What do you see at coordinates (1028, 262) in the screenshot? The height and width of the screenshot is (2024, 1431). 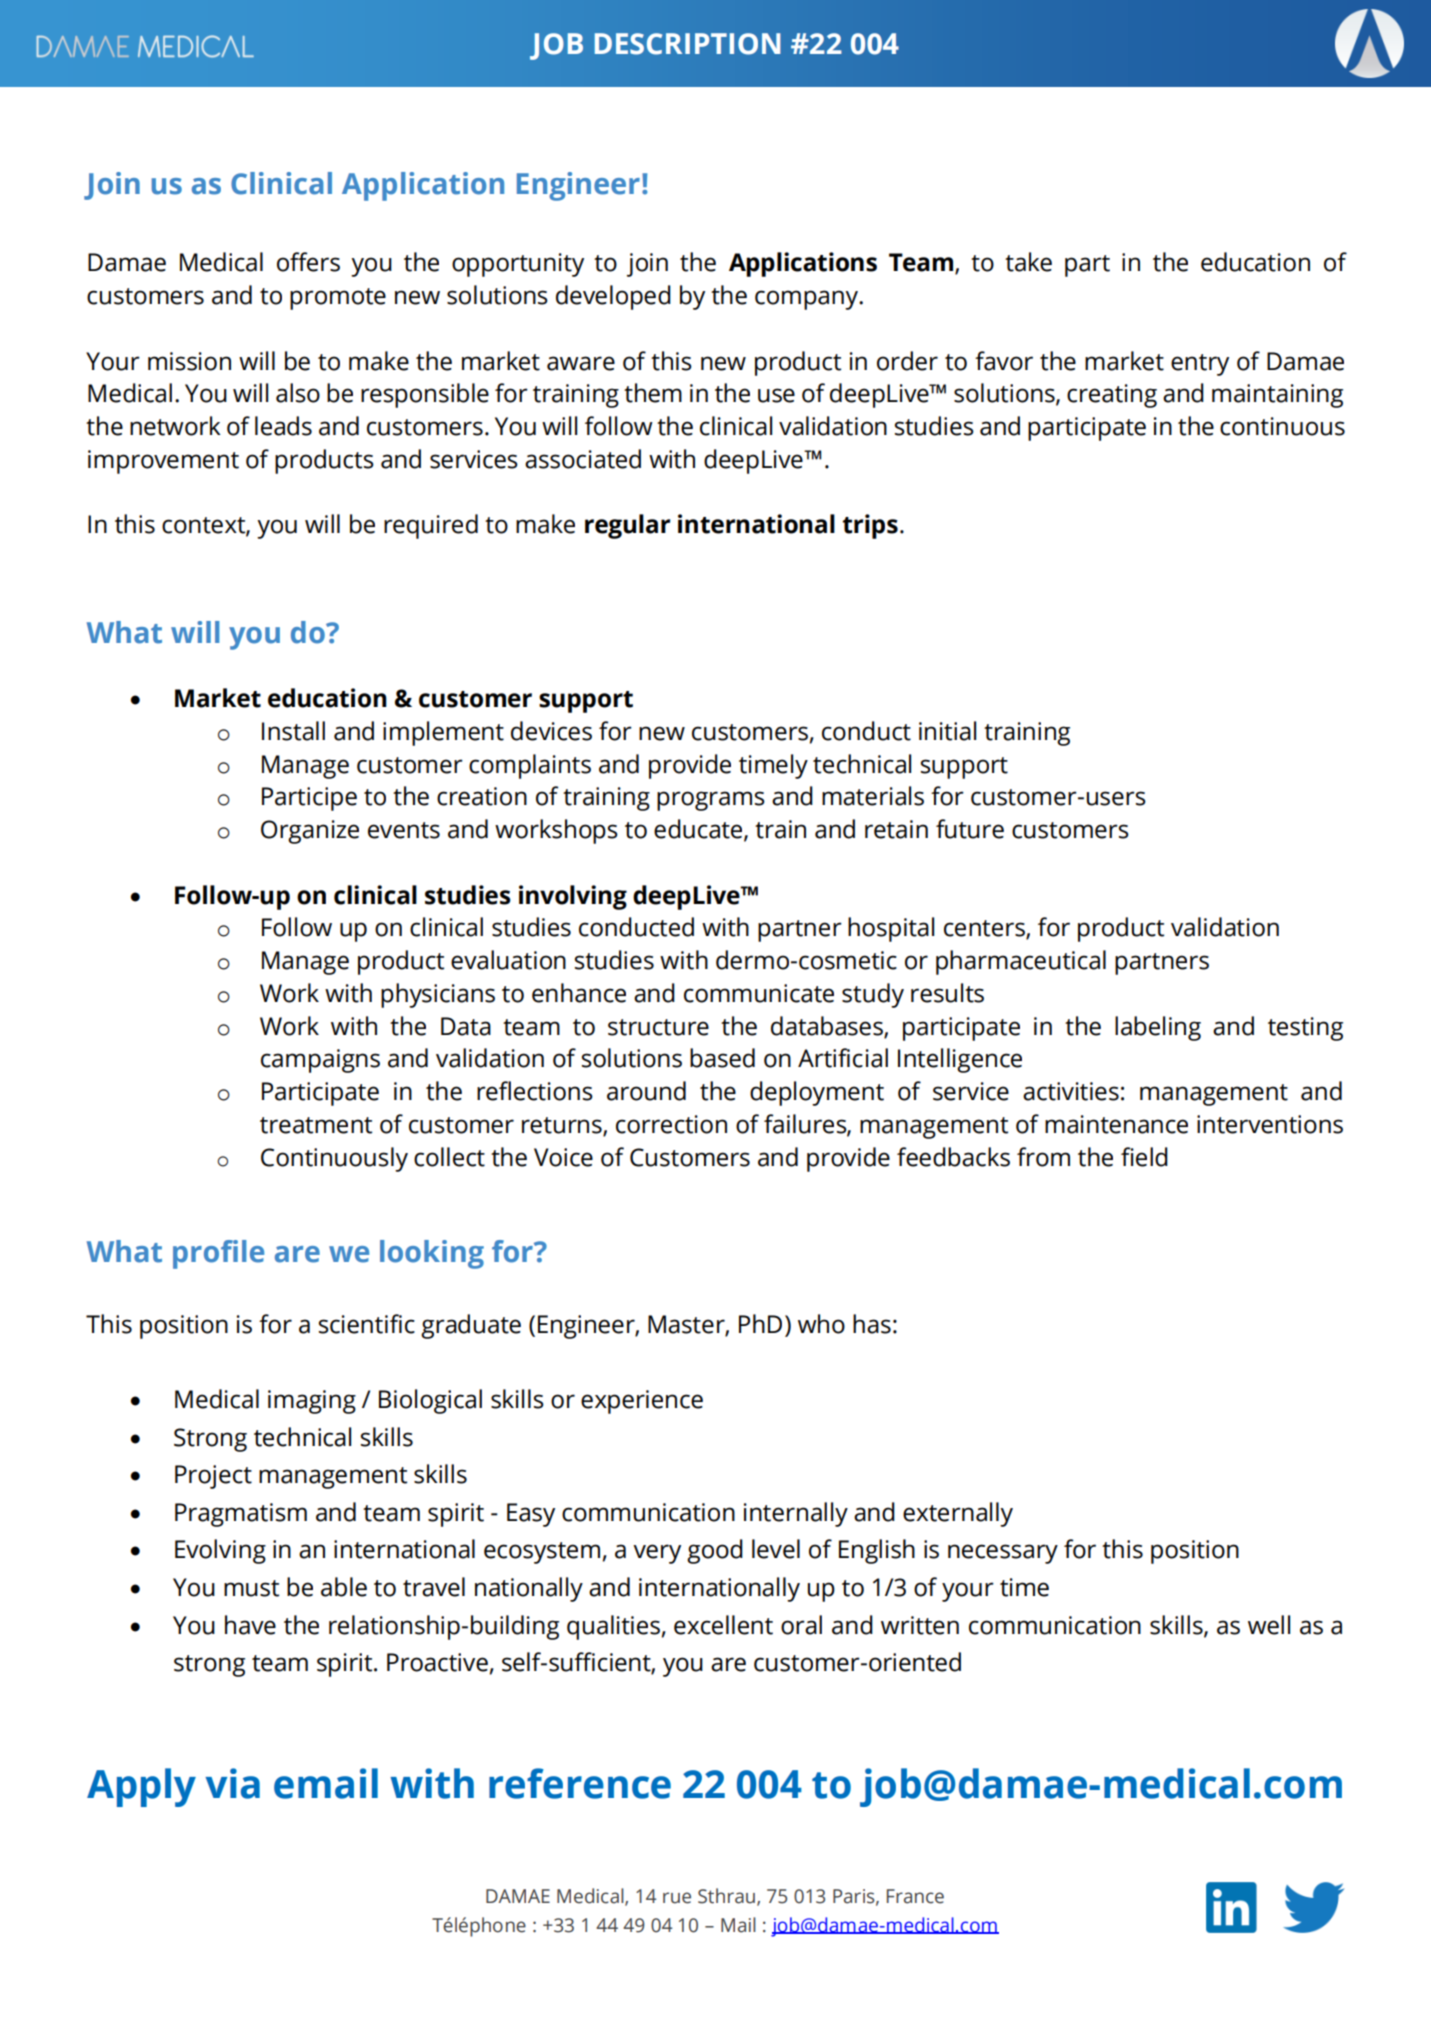 I see `take` at bounding box center [1028, 262].
